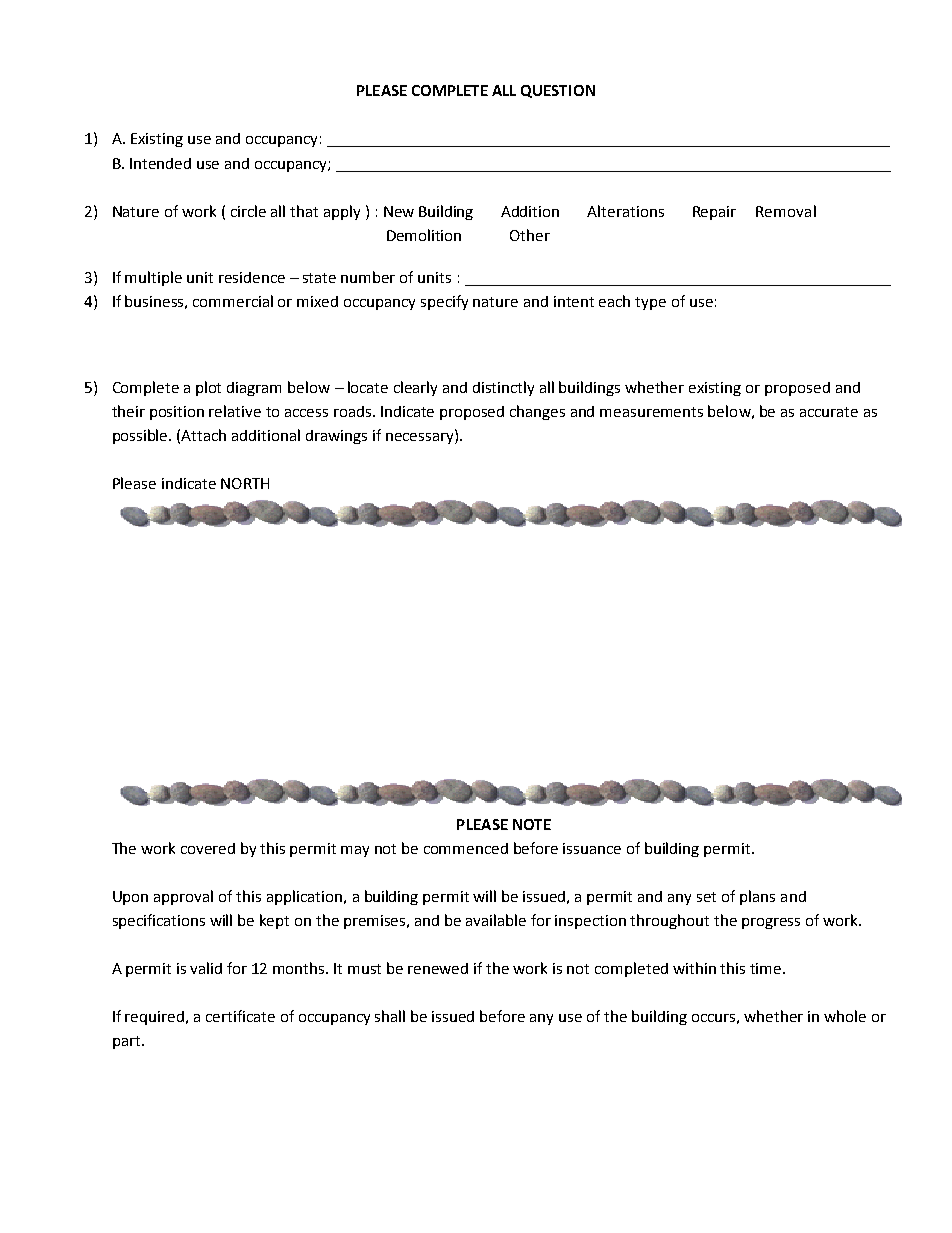  Describe the element at coordinates (786, 211) in the image. I see `Removal` at that location.
